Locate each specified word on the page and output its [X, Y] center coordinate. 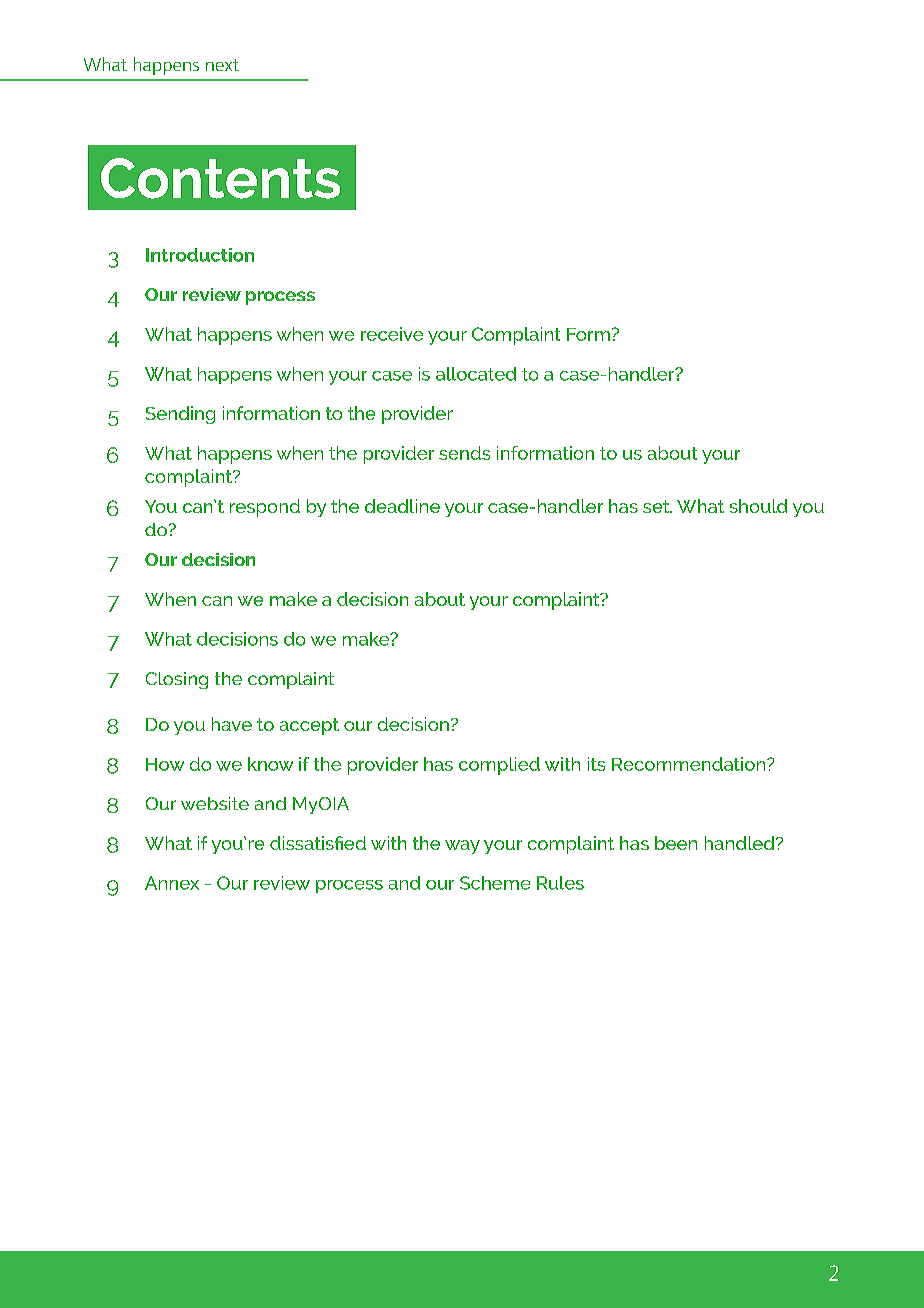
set [657, 506]
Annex [172, 883]
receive [392, 334]
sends [464, 453]
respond [265, 508]
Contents [220, 178]
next [222, 65]
